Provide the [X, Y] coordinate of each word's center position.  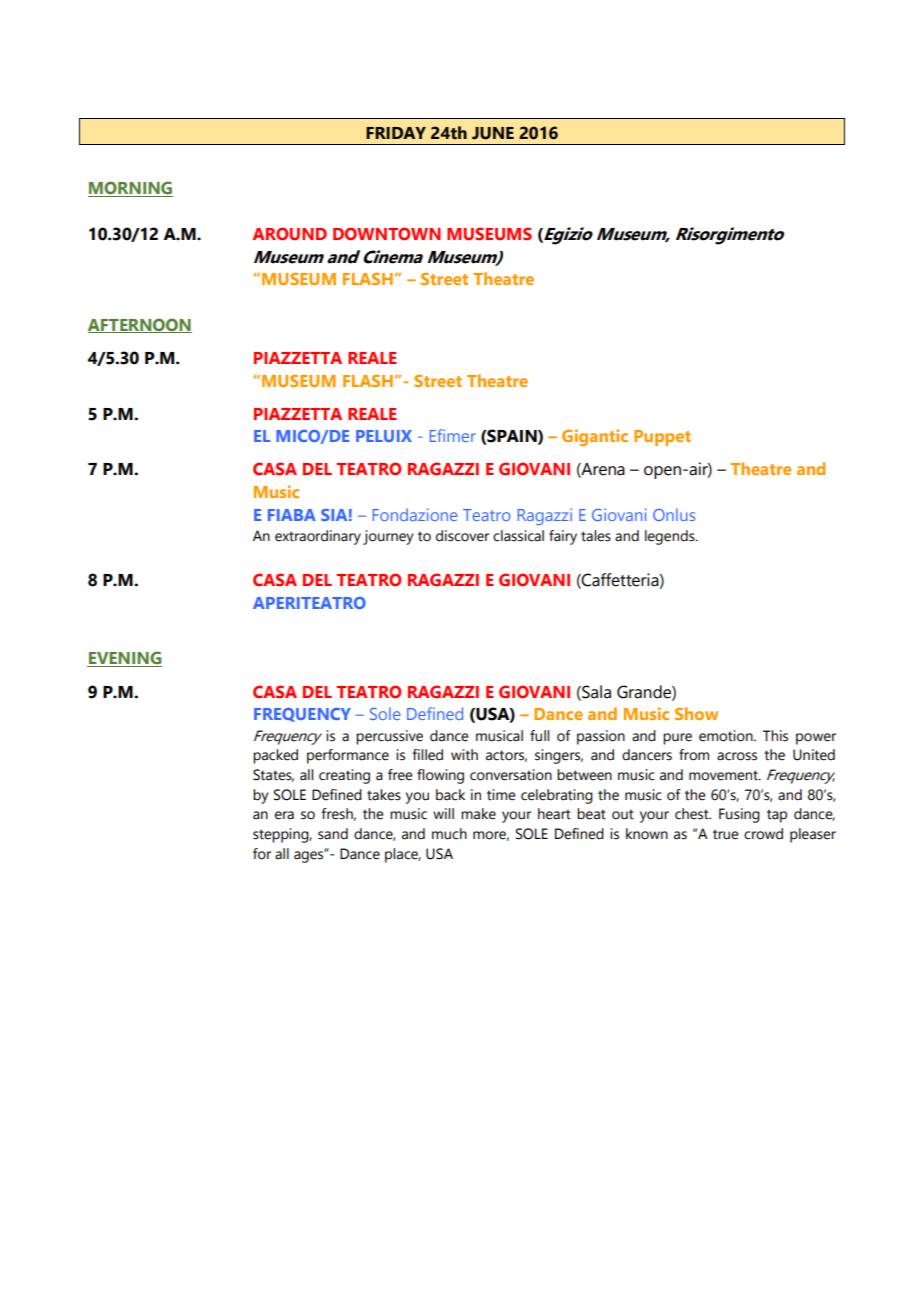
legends [671, 537]
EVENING [124, 659]
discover [462, 536]
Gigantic [595, 437]
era [284, 815]
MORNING [130, 189]
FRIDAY [396, 133]
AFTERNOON [140, 325]
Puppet [662, 438]
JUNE [493, 133]
